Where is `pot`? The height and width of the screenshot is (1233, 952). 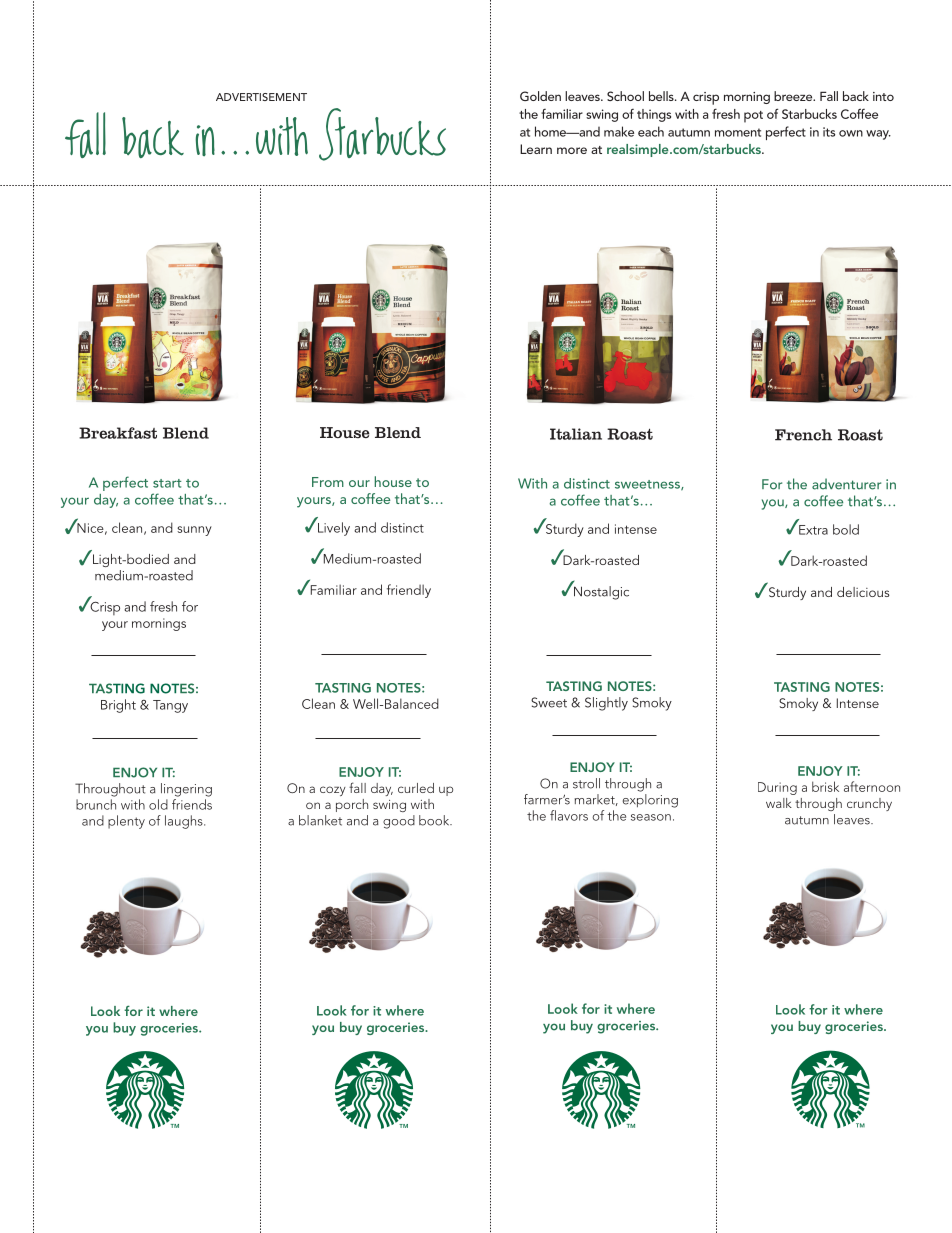
pot is located at coordinates (753, 117).
